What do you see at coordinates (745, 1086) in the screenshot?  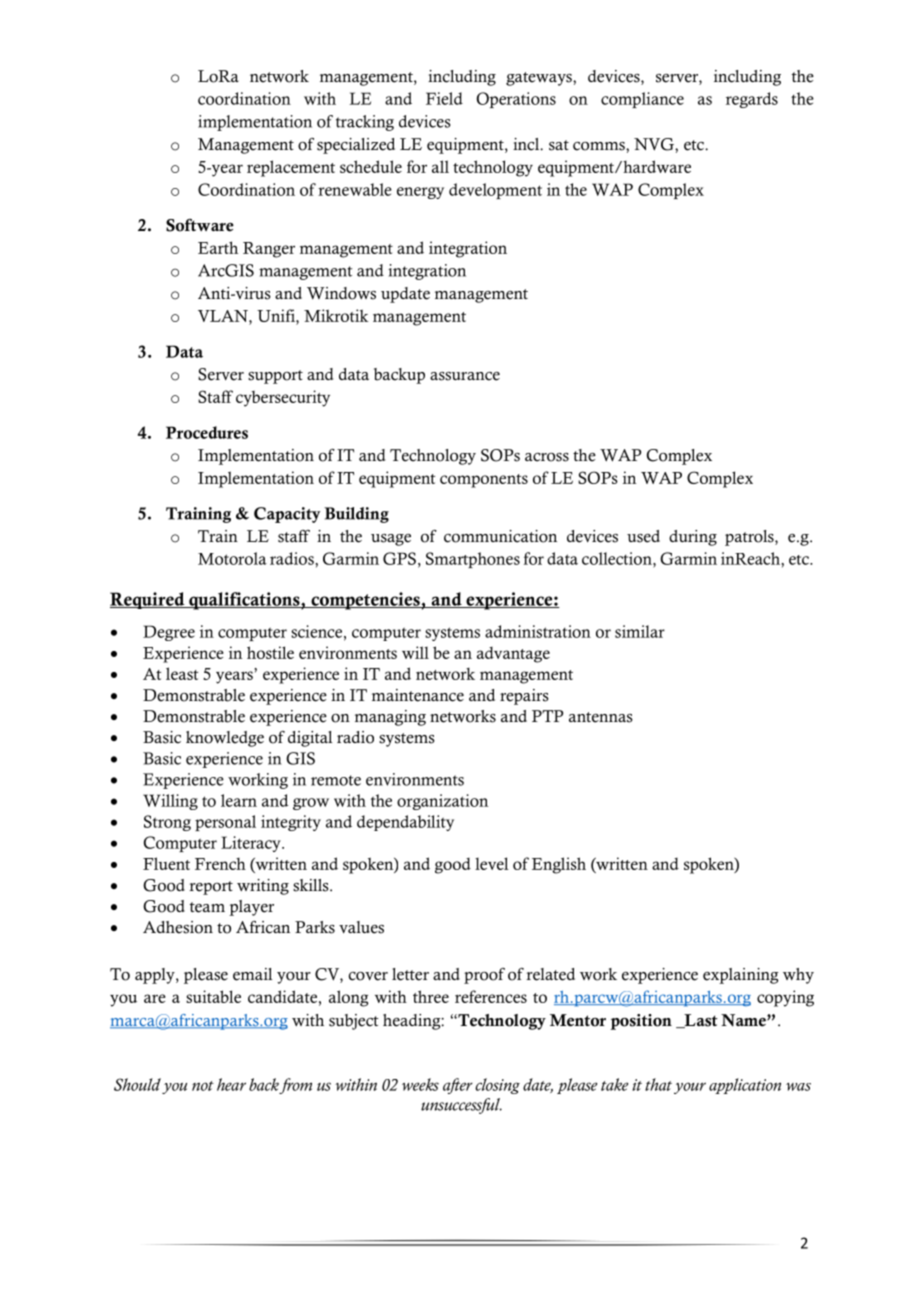 I see `application` at bounding box center [745, 1086].
